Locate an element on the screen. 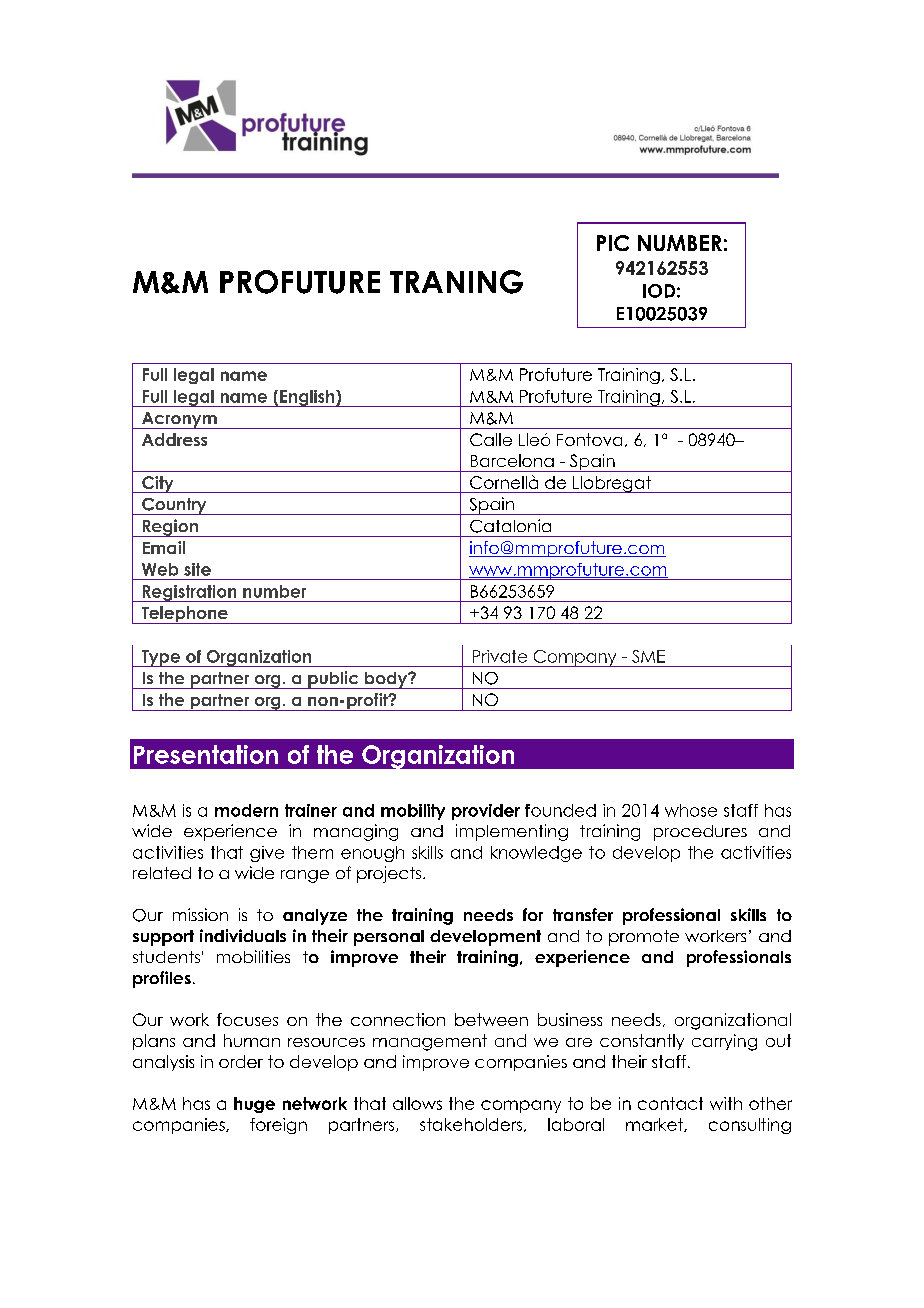  huge is located at coordinates (254, 1105).
